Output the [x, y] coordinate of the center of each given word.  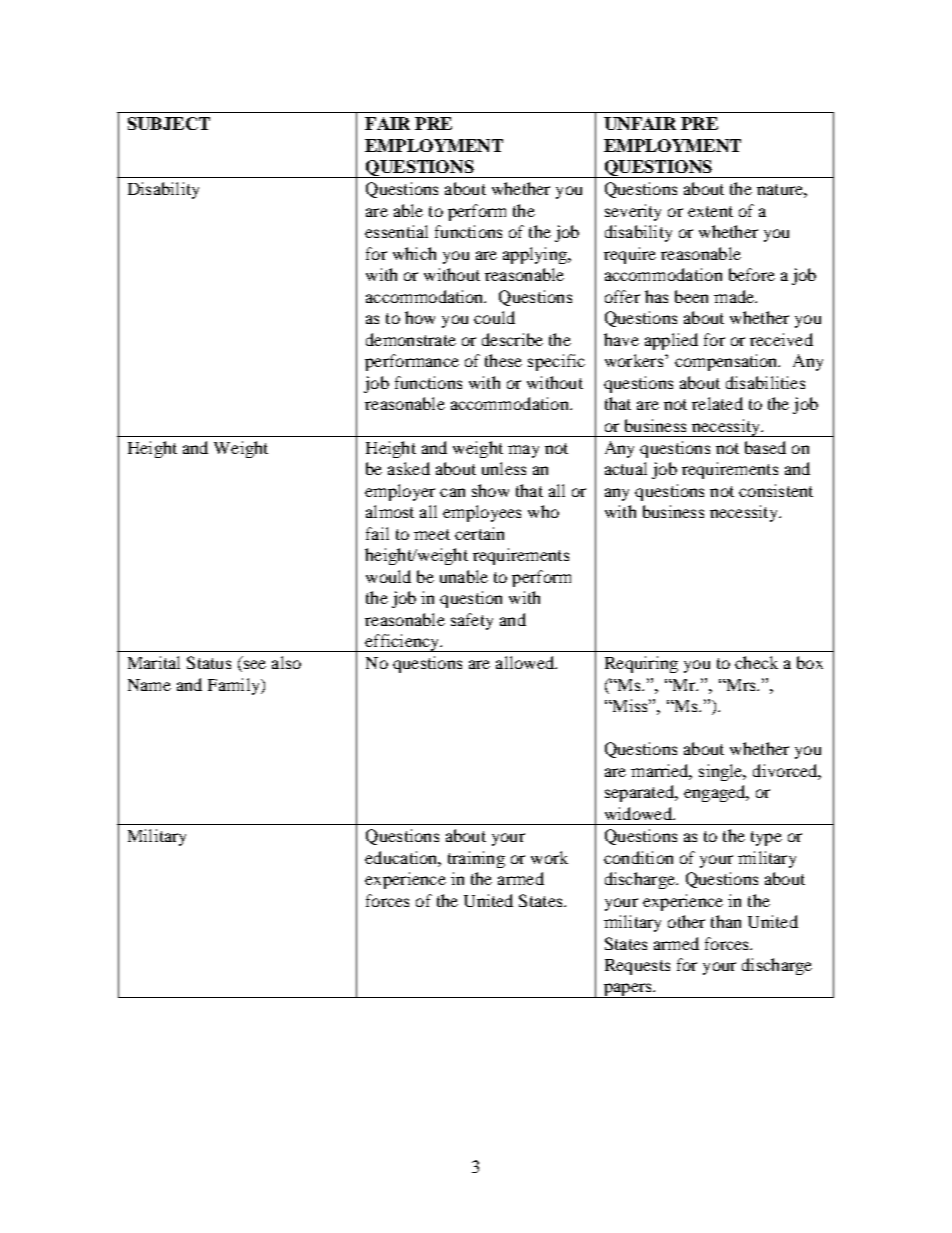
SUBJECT [169, 123]
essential [396, 231]
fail [377, 533]
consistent [776, 490]
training [476, 859]
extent [710, 211]
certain [479, 533]
